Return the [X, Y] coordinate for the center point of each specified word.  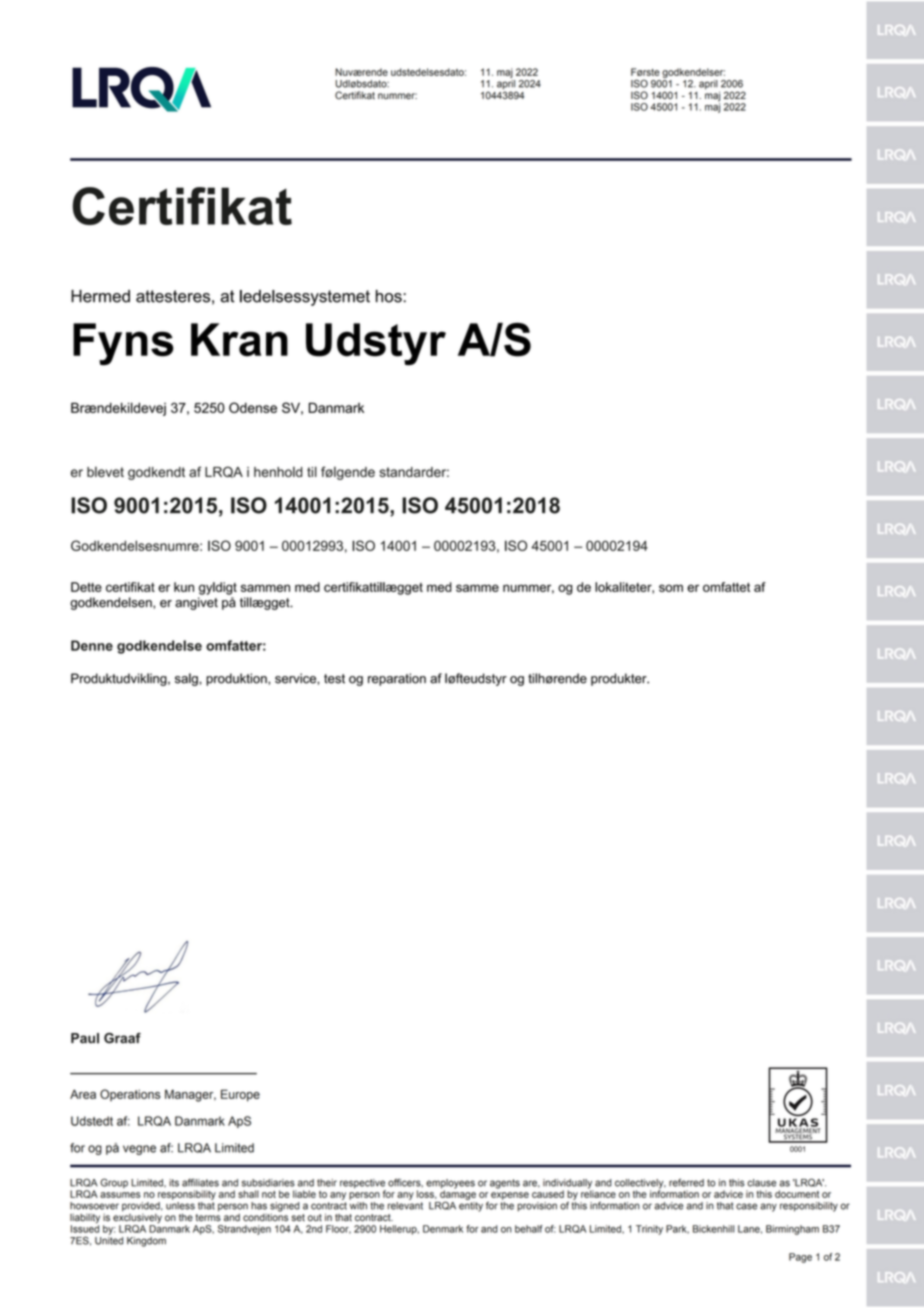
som [671, 588]
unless [180, 1206]
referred [686, 1182]
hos [390, 296]
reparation [397, 679]
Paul [85, 1038]
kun [184, 587]
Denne [92, 645]
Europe [240, 1095]
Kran [239, 340]
